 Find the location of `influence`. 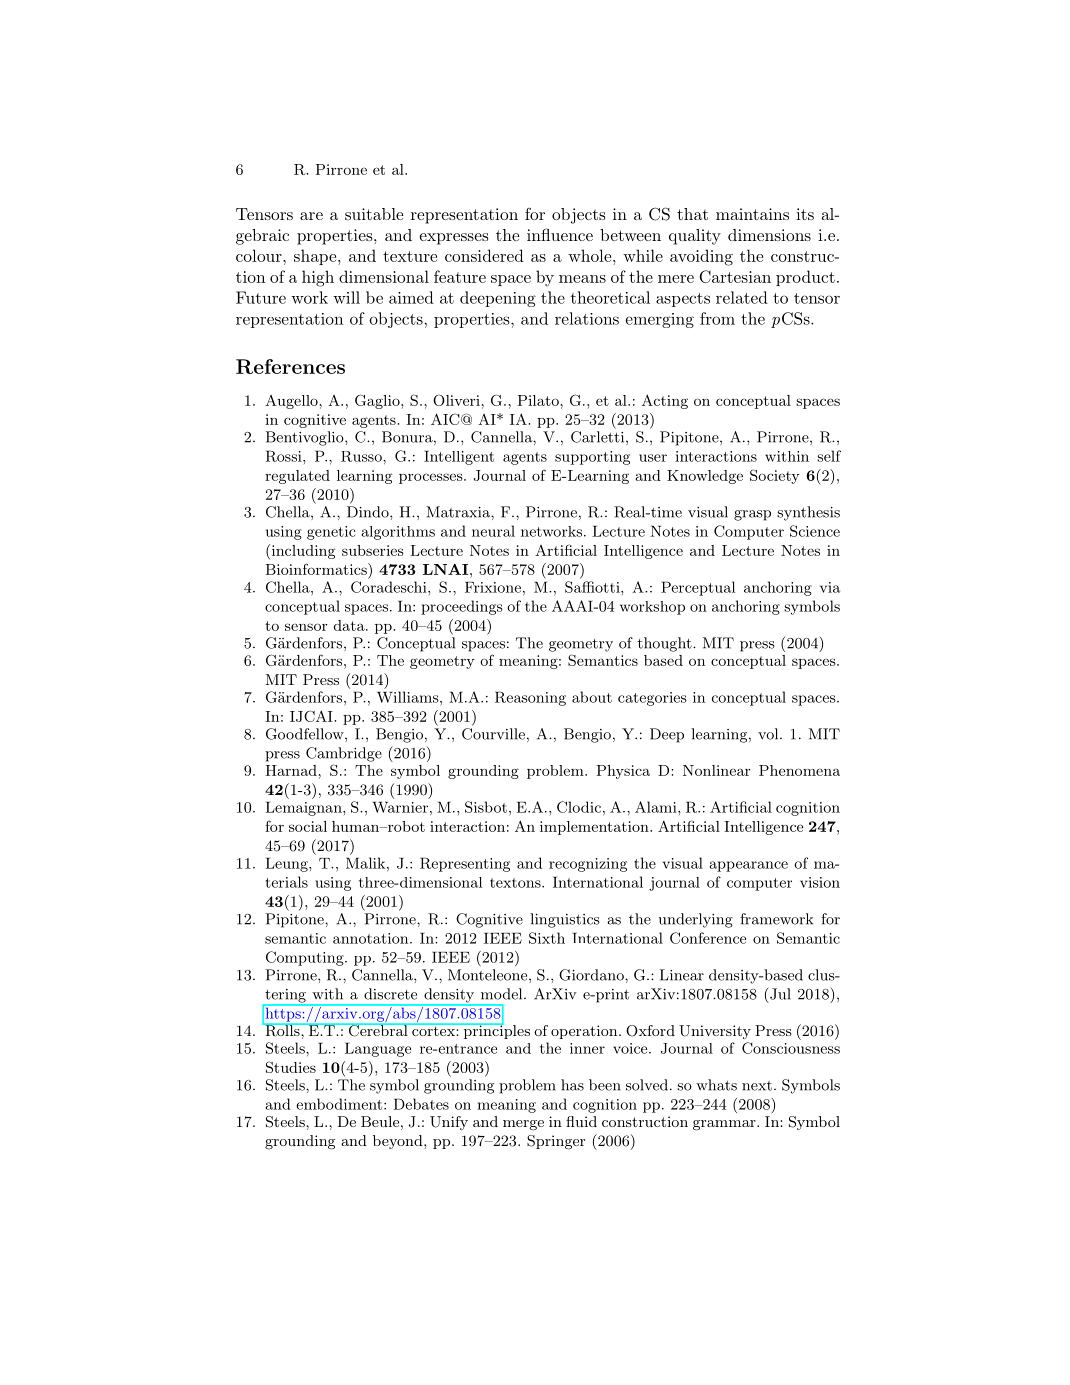

influence is located at coordinates (560, 234).
